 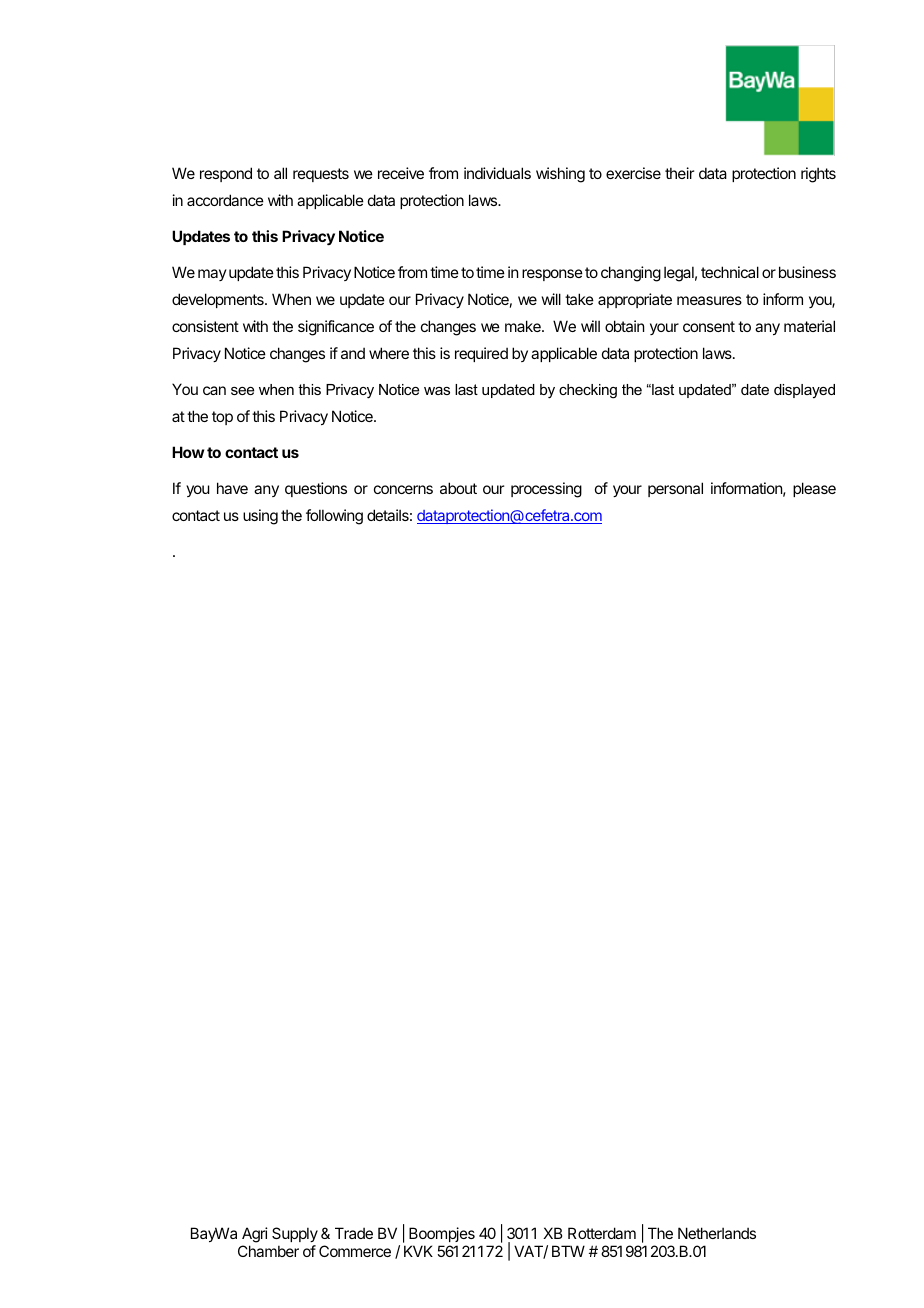 What do you see at coordinates (675, 489) in the screenshot?
I see `personal` at bounding box center [675, 489].
